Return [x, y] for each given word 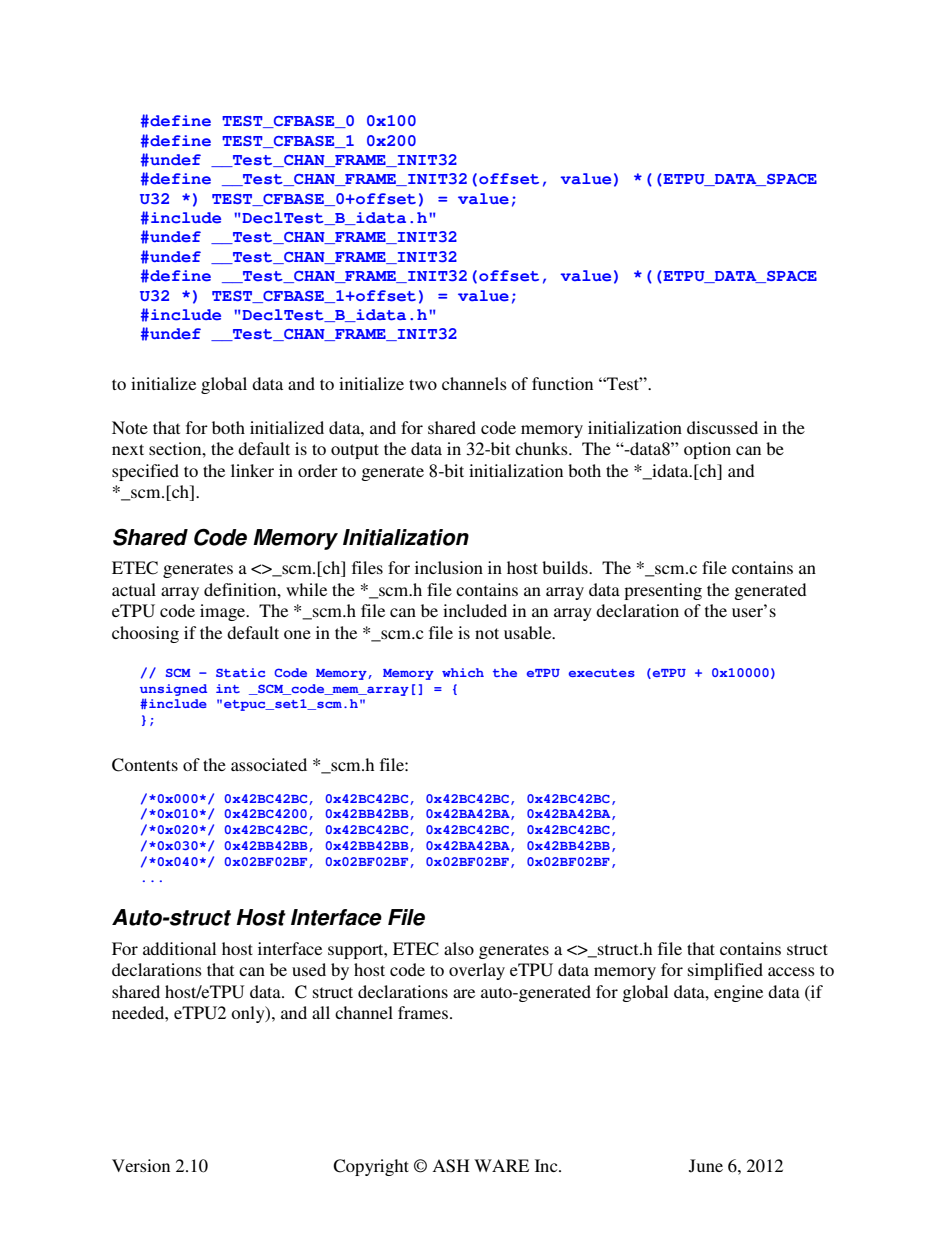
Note [130, 427]
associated [269, 764]
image [224, 612]
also [459, 948]
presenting [663, 591]
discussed [722, 427]
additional [179, 948]
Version [141, 1165]
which [463, 672]
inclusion [449, 567]
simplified [725, 971]
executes [602, 673]
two [423, 384]
